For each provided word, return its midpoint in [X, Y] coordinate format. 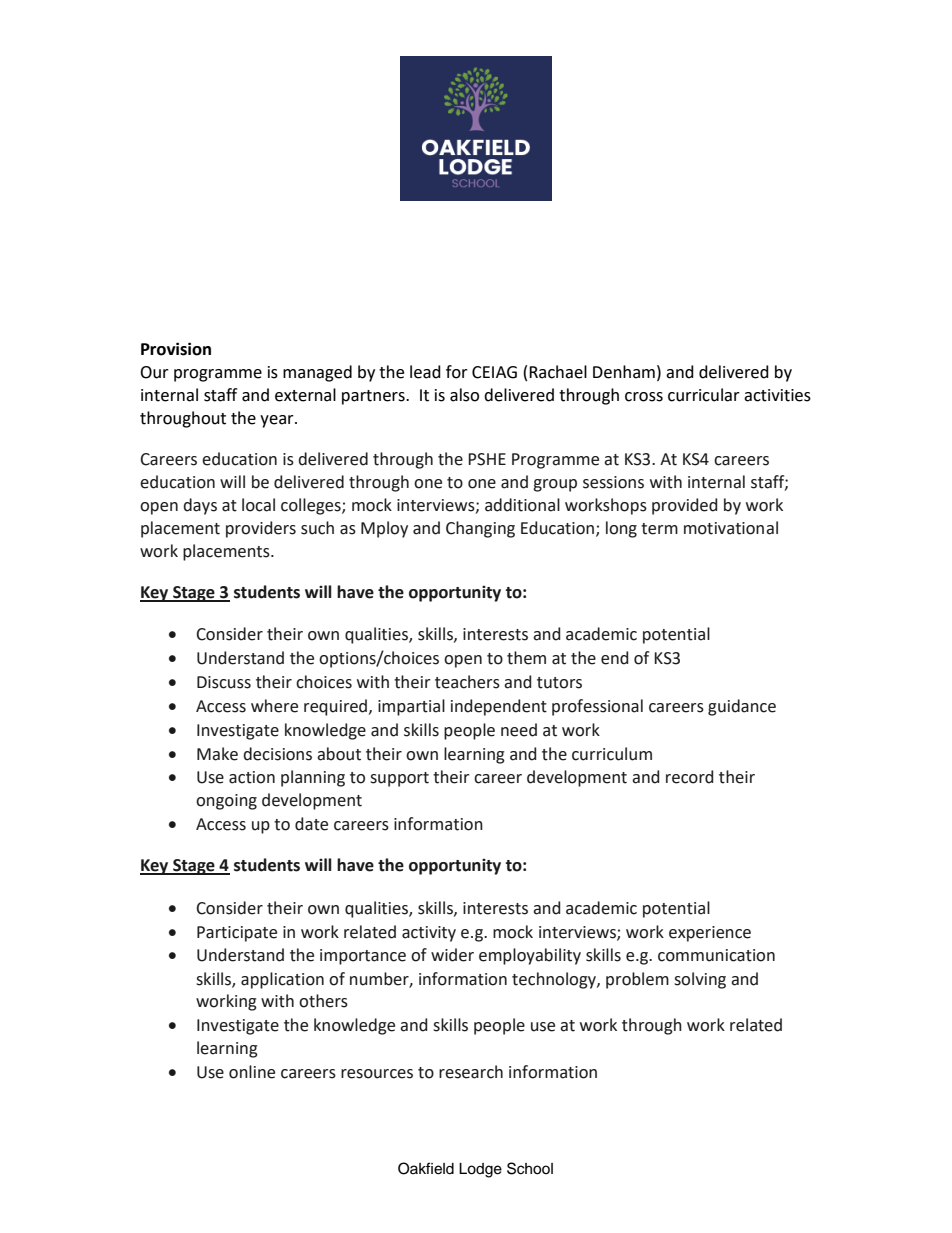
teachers [467, 682]
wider [452, 955]
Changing [480, 529]
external [305, 395]
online [252, 1072]
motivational [731, 528]
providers [261, 529]
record [689, 777]
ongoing [226, 802]
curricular [704, 395]
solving [700, 980]
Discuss [224, 682]
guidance [742, 707]
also [464, 395]
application [282, 980]
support [399, 779]
